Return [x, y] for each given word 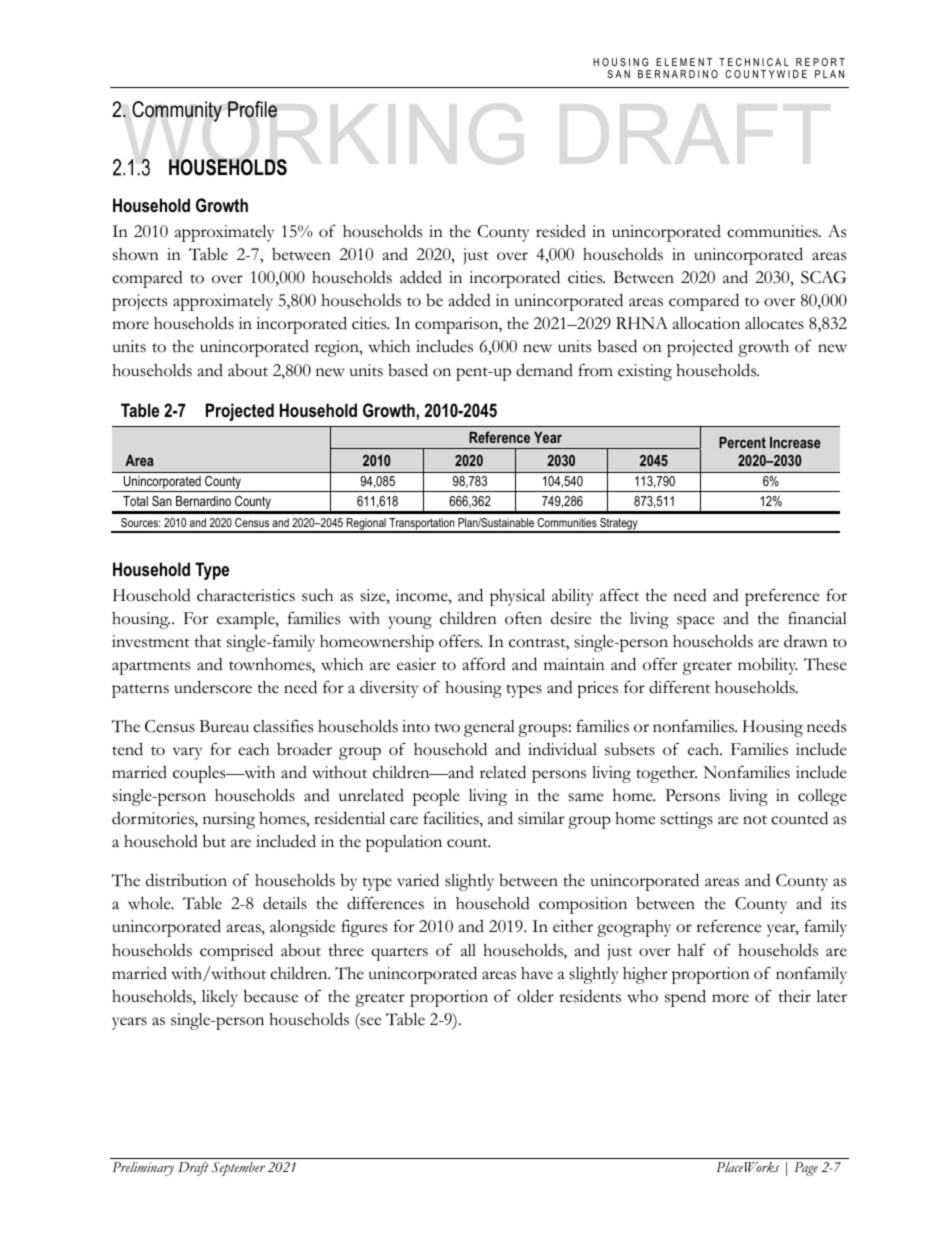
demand [544, 370]
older [535, 996]
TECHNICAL [754, 62]
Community [177, 111]
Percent [742, 442]
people [436, 797]
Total [135, 501]
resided [561, 231]
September [238, 1169]
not [755, 820]
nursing [229, 820]
